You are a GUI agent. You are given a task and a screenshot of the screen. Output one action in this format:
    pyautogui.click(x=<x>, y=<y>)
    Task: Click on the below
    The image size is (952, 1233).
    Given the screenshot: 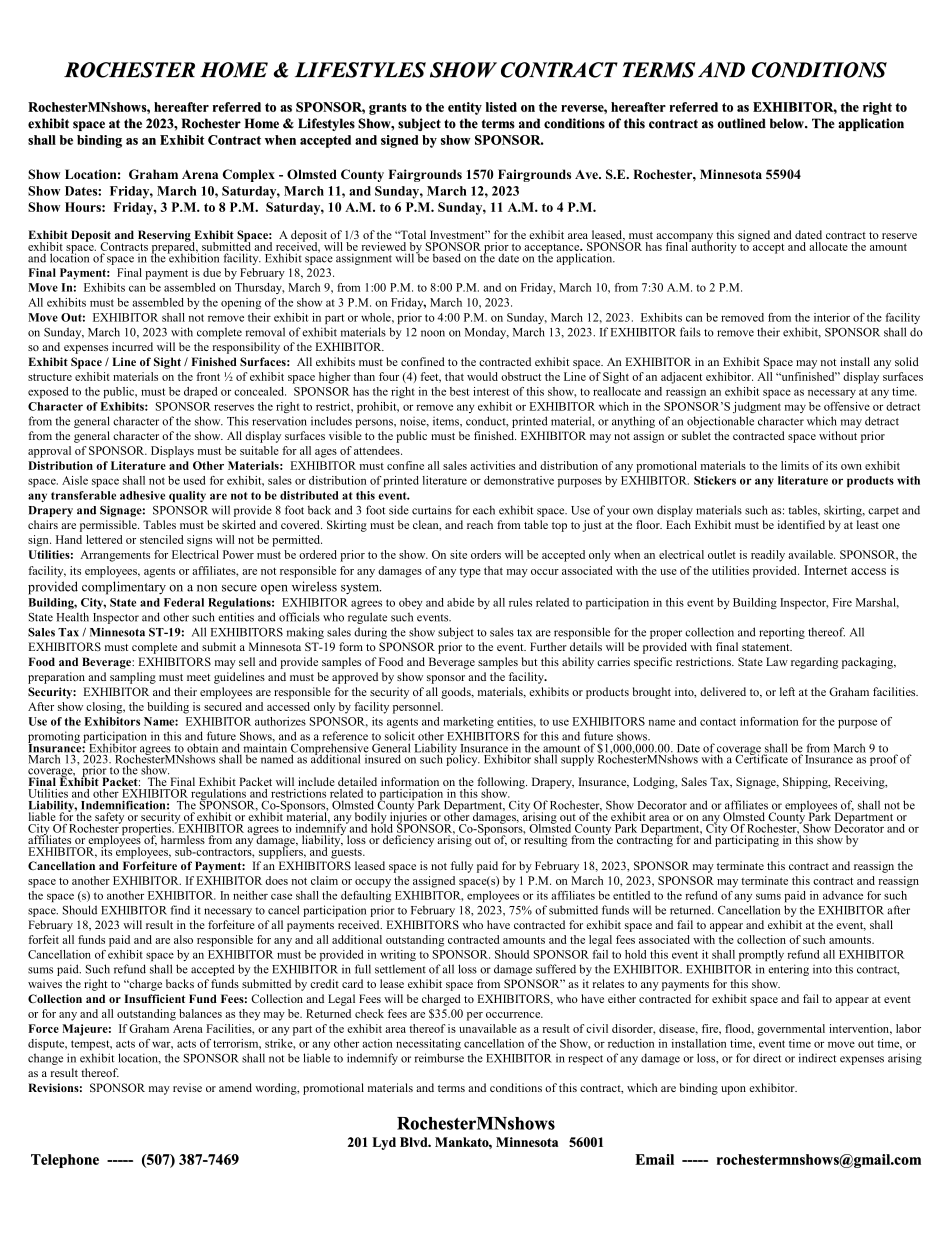 What is the action you would take?
    pyautogui.click(x=788, y=123)
